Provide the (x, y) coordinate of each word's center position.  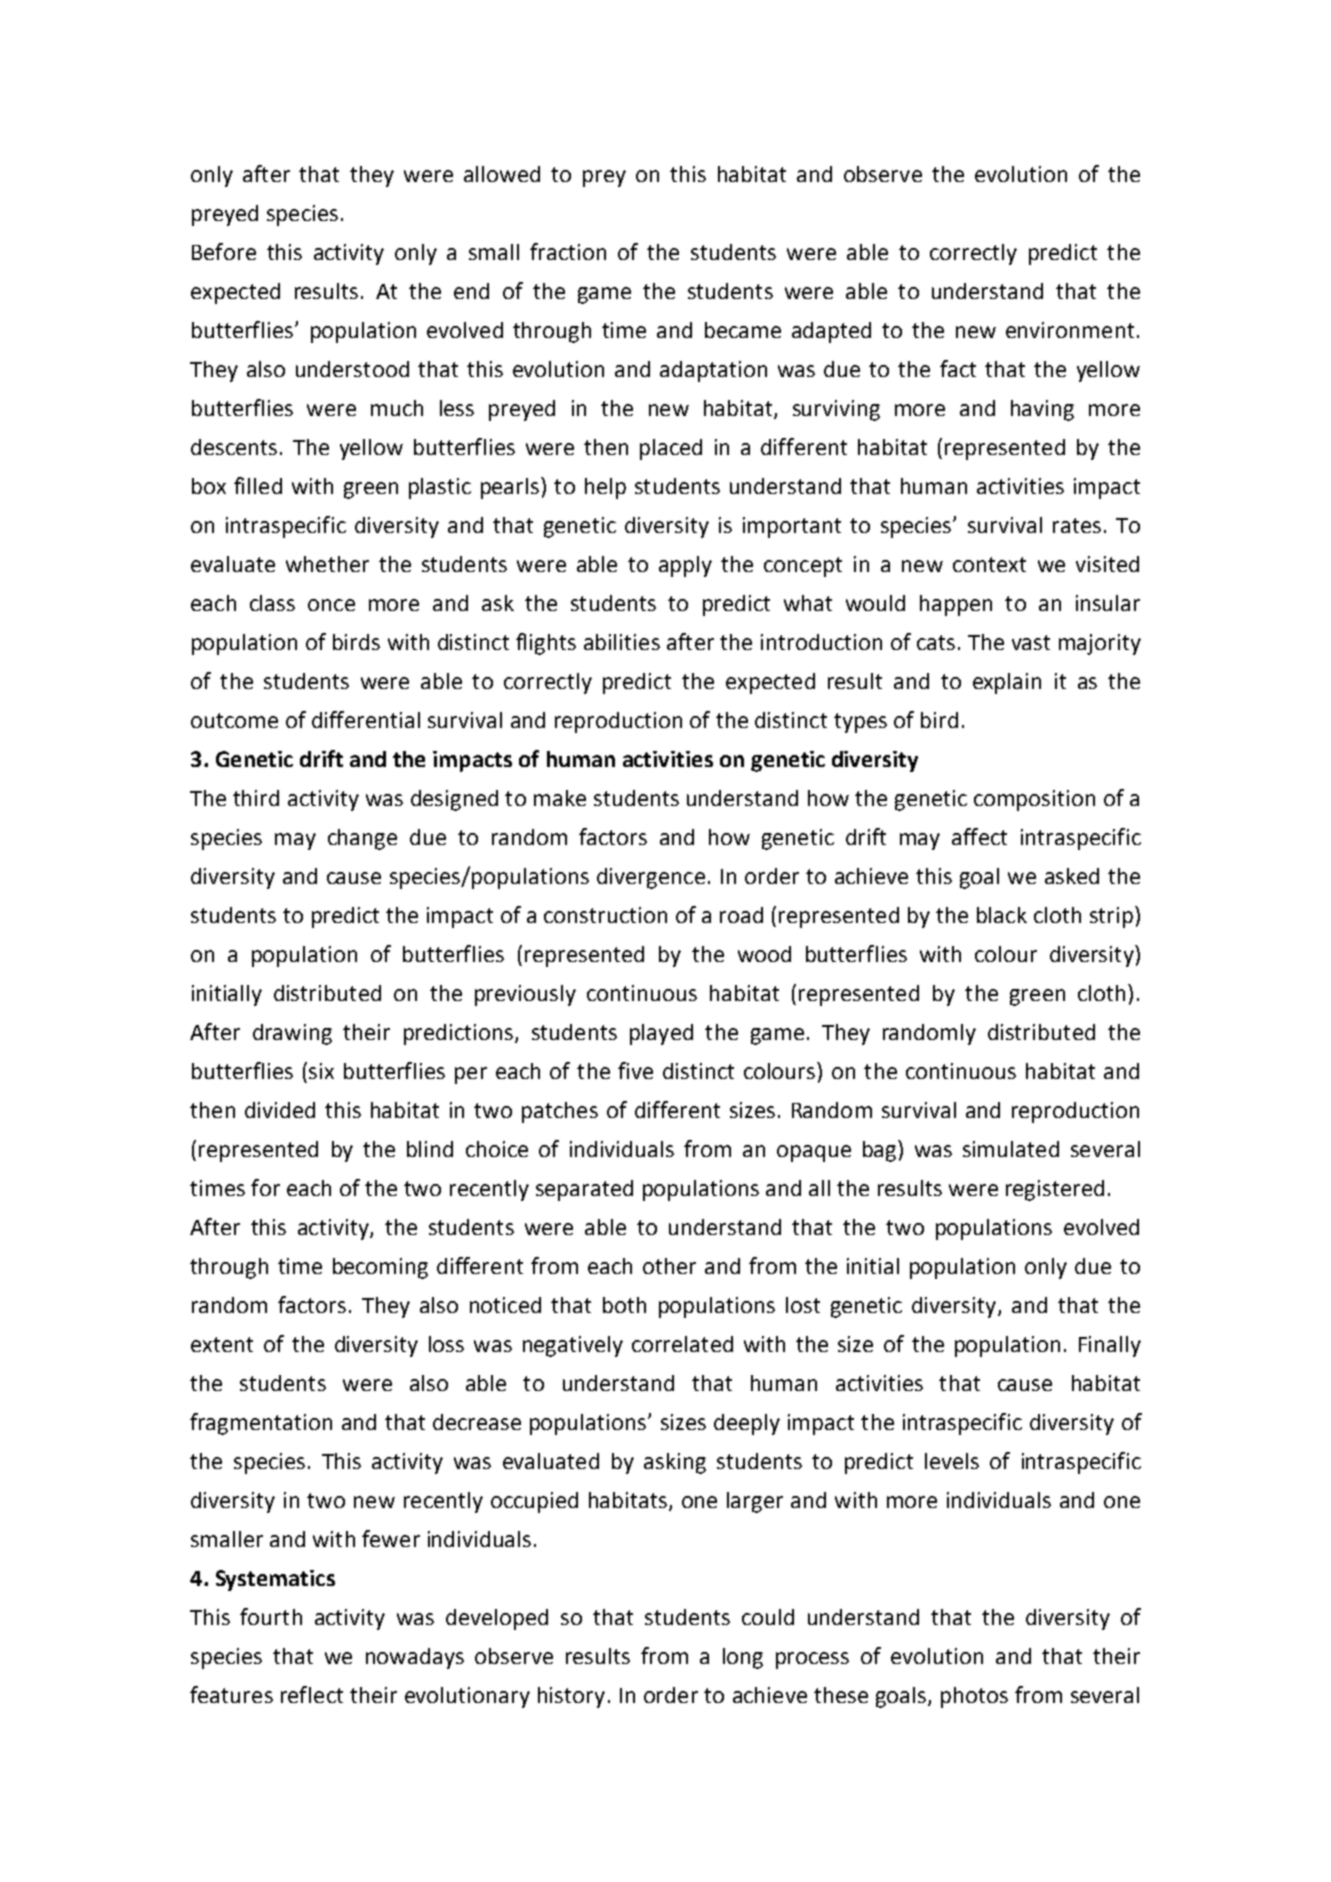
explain (1007, 683)
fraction (568, 251)
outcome (234, 720)
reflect (312, 1694)
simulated (1011, 1149)
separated (584, 1190)
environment (1070, 330)
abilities (622, 642)
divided (280, 1110)
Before (224, 251)
